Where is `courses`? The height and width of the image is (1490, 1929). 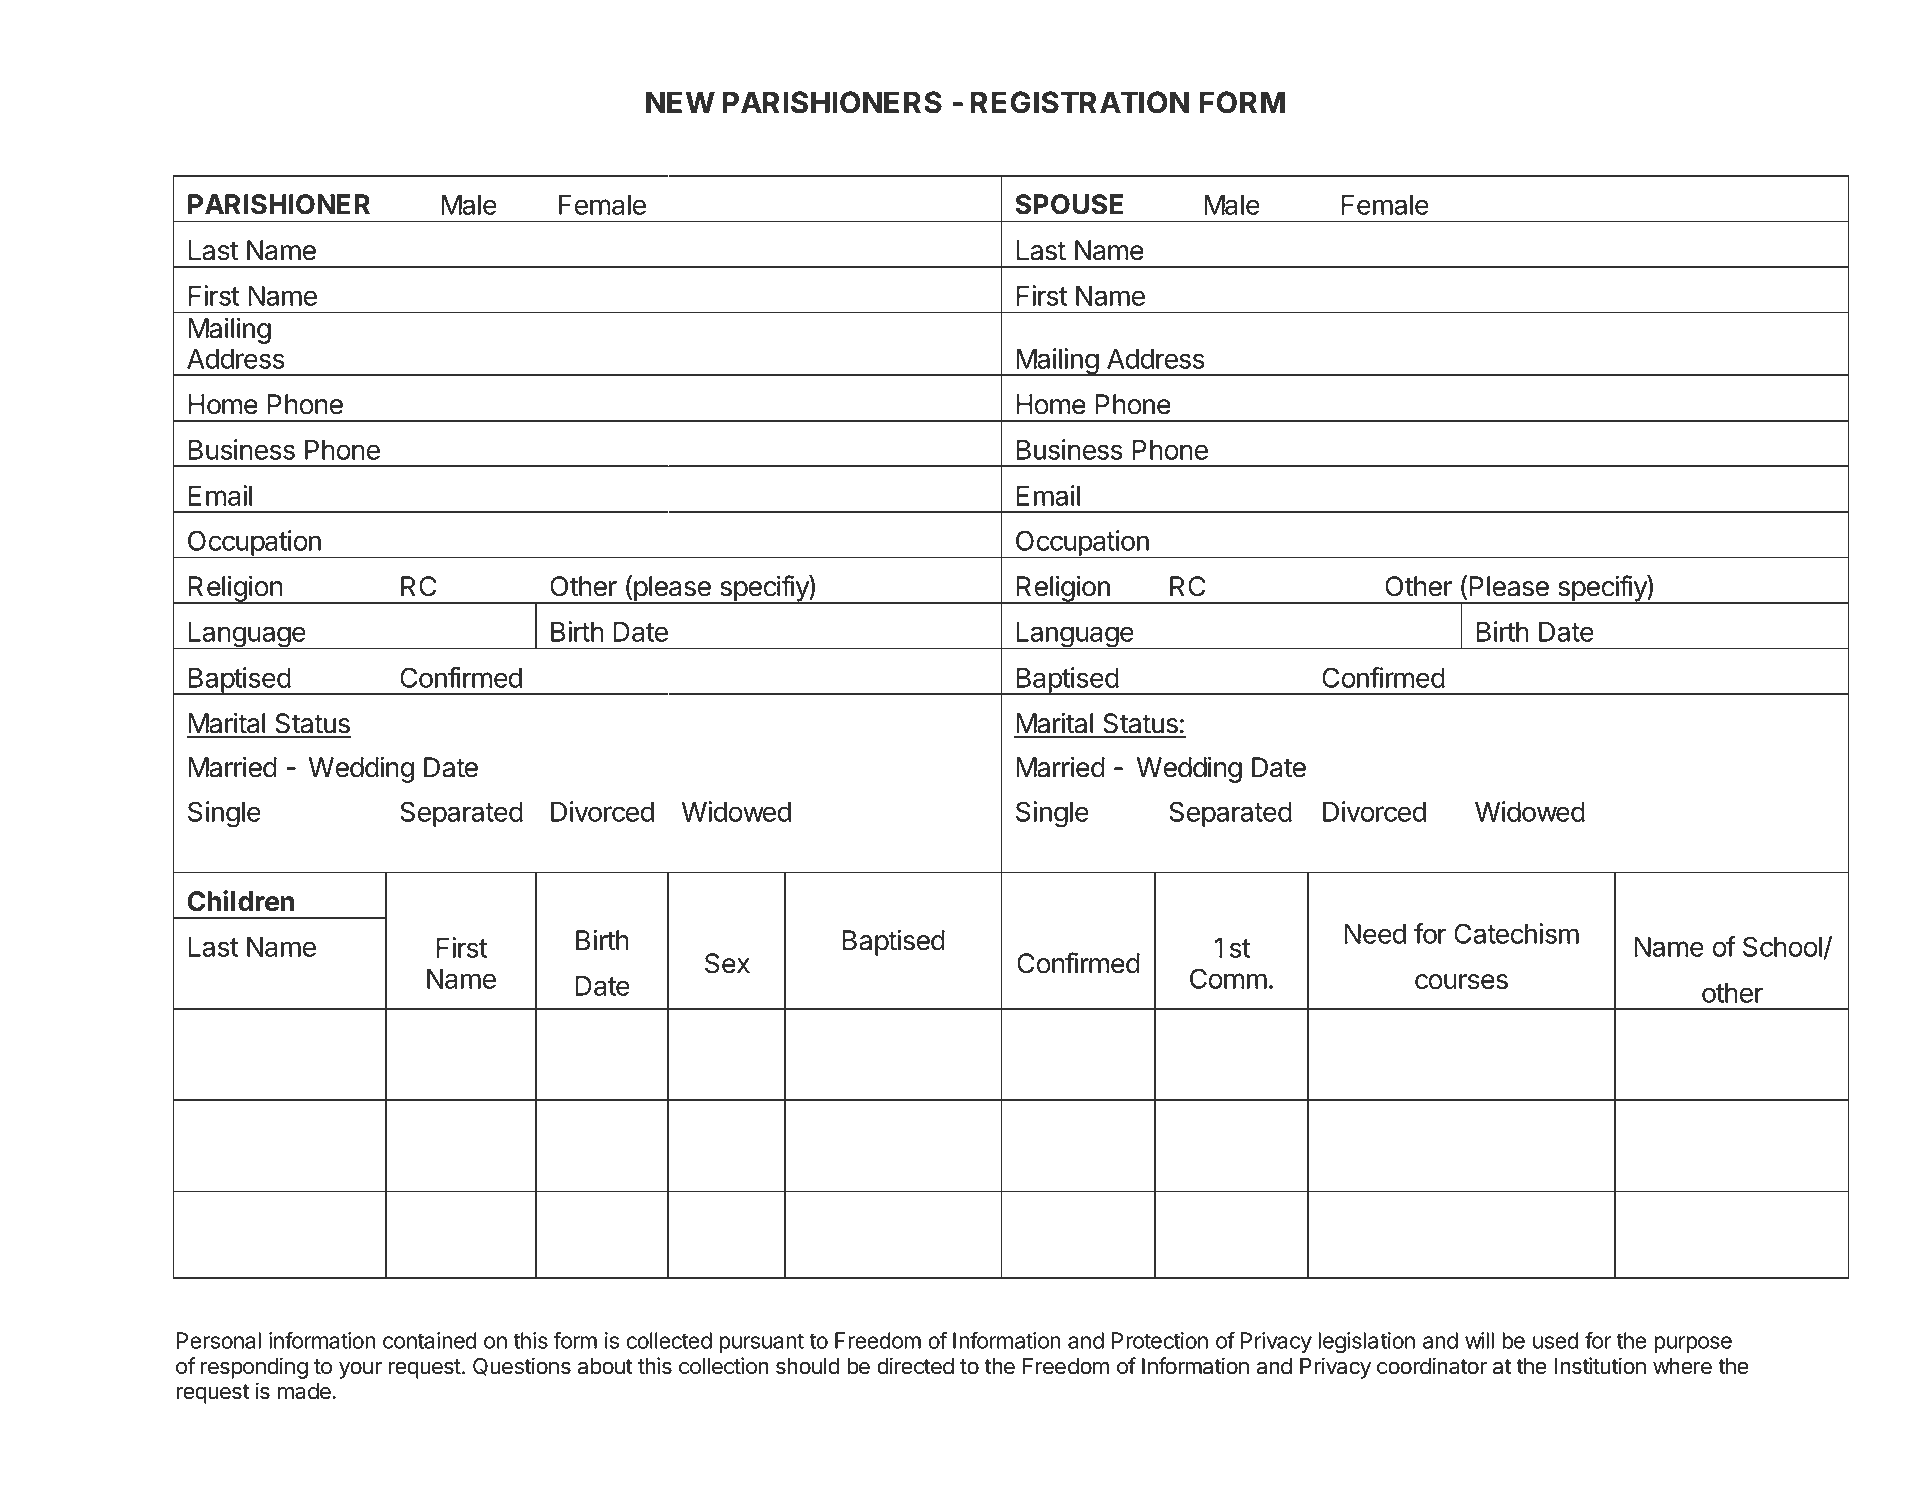
courses is located at coordinates (1461, 982).
